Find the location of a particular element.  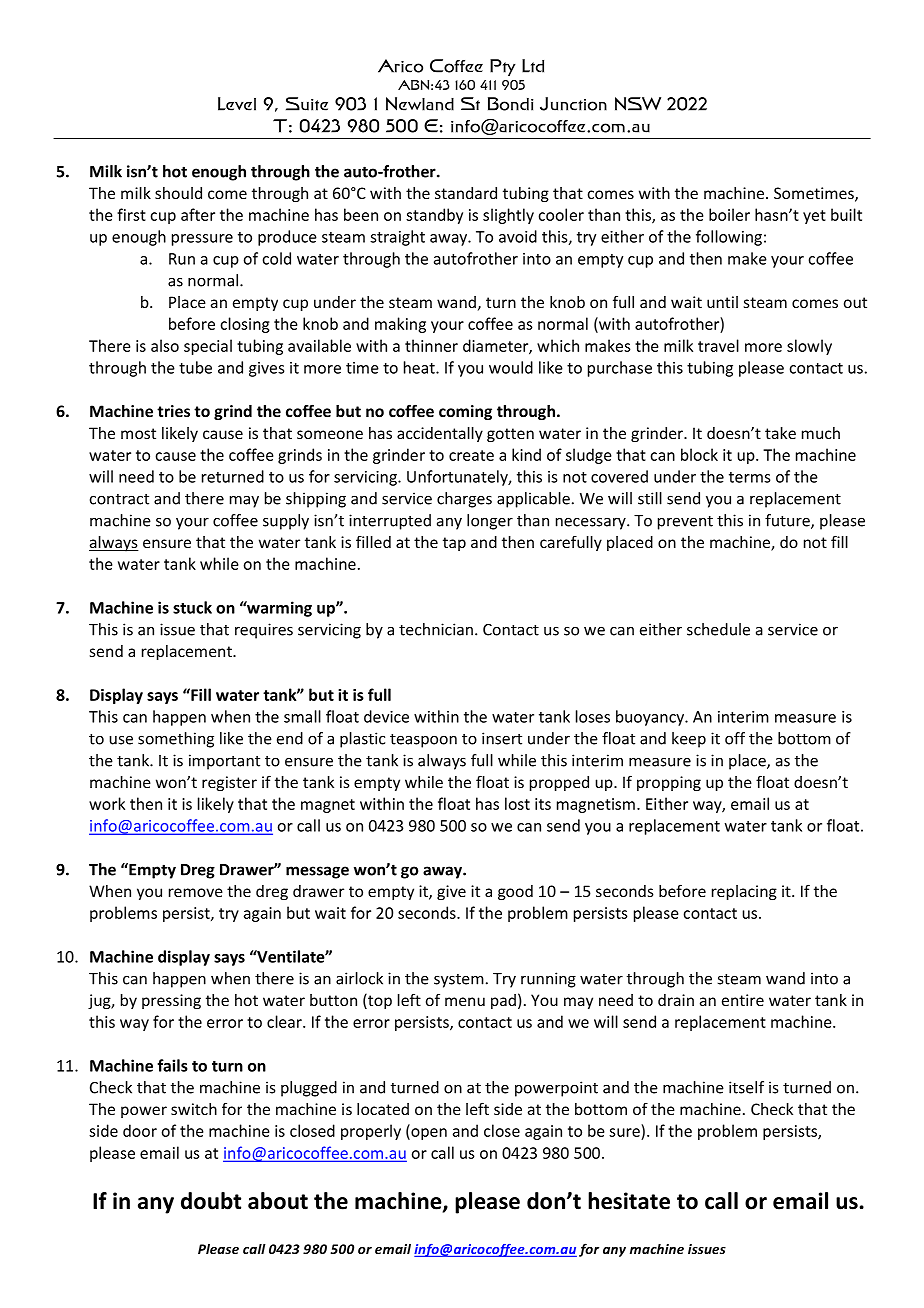

Level is located at coordinates (237, 104).
